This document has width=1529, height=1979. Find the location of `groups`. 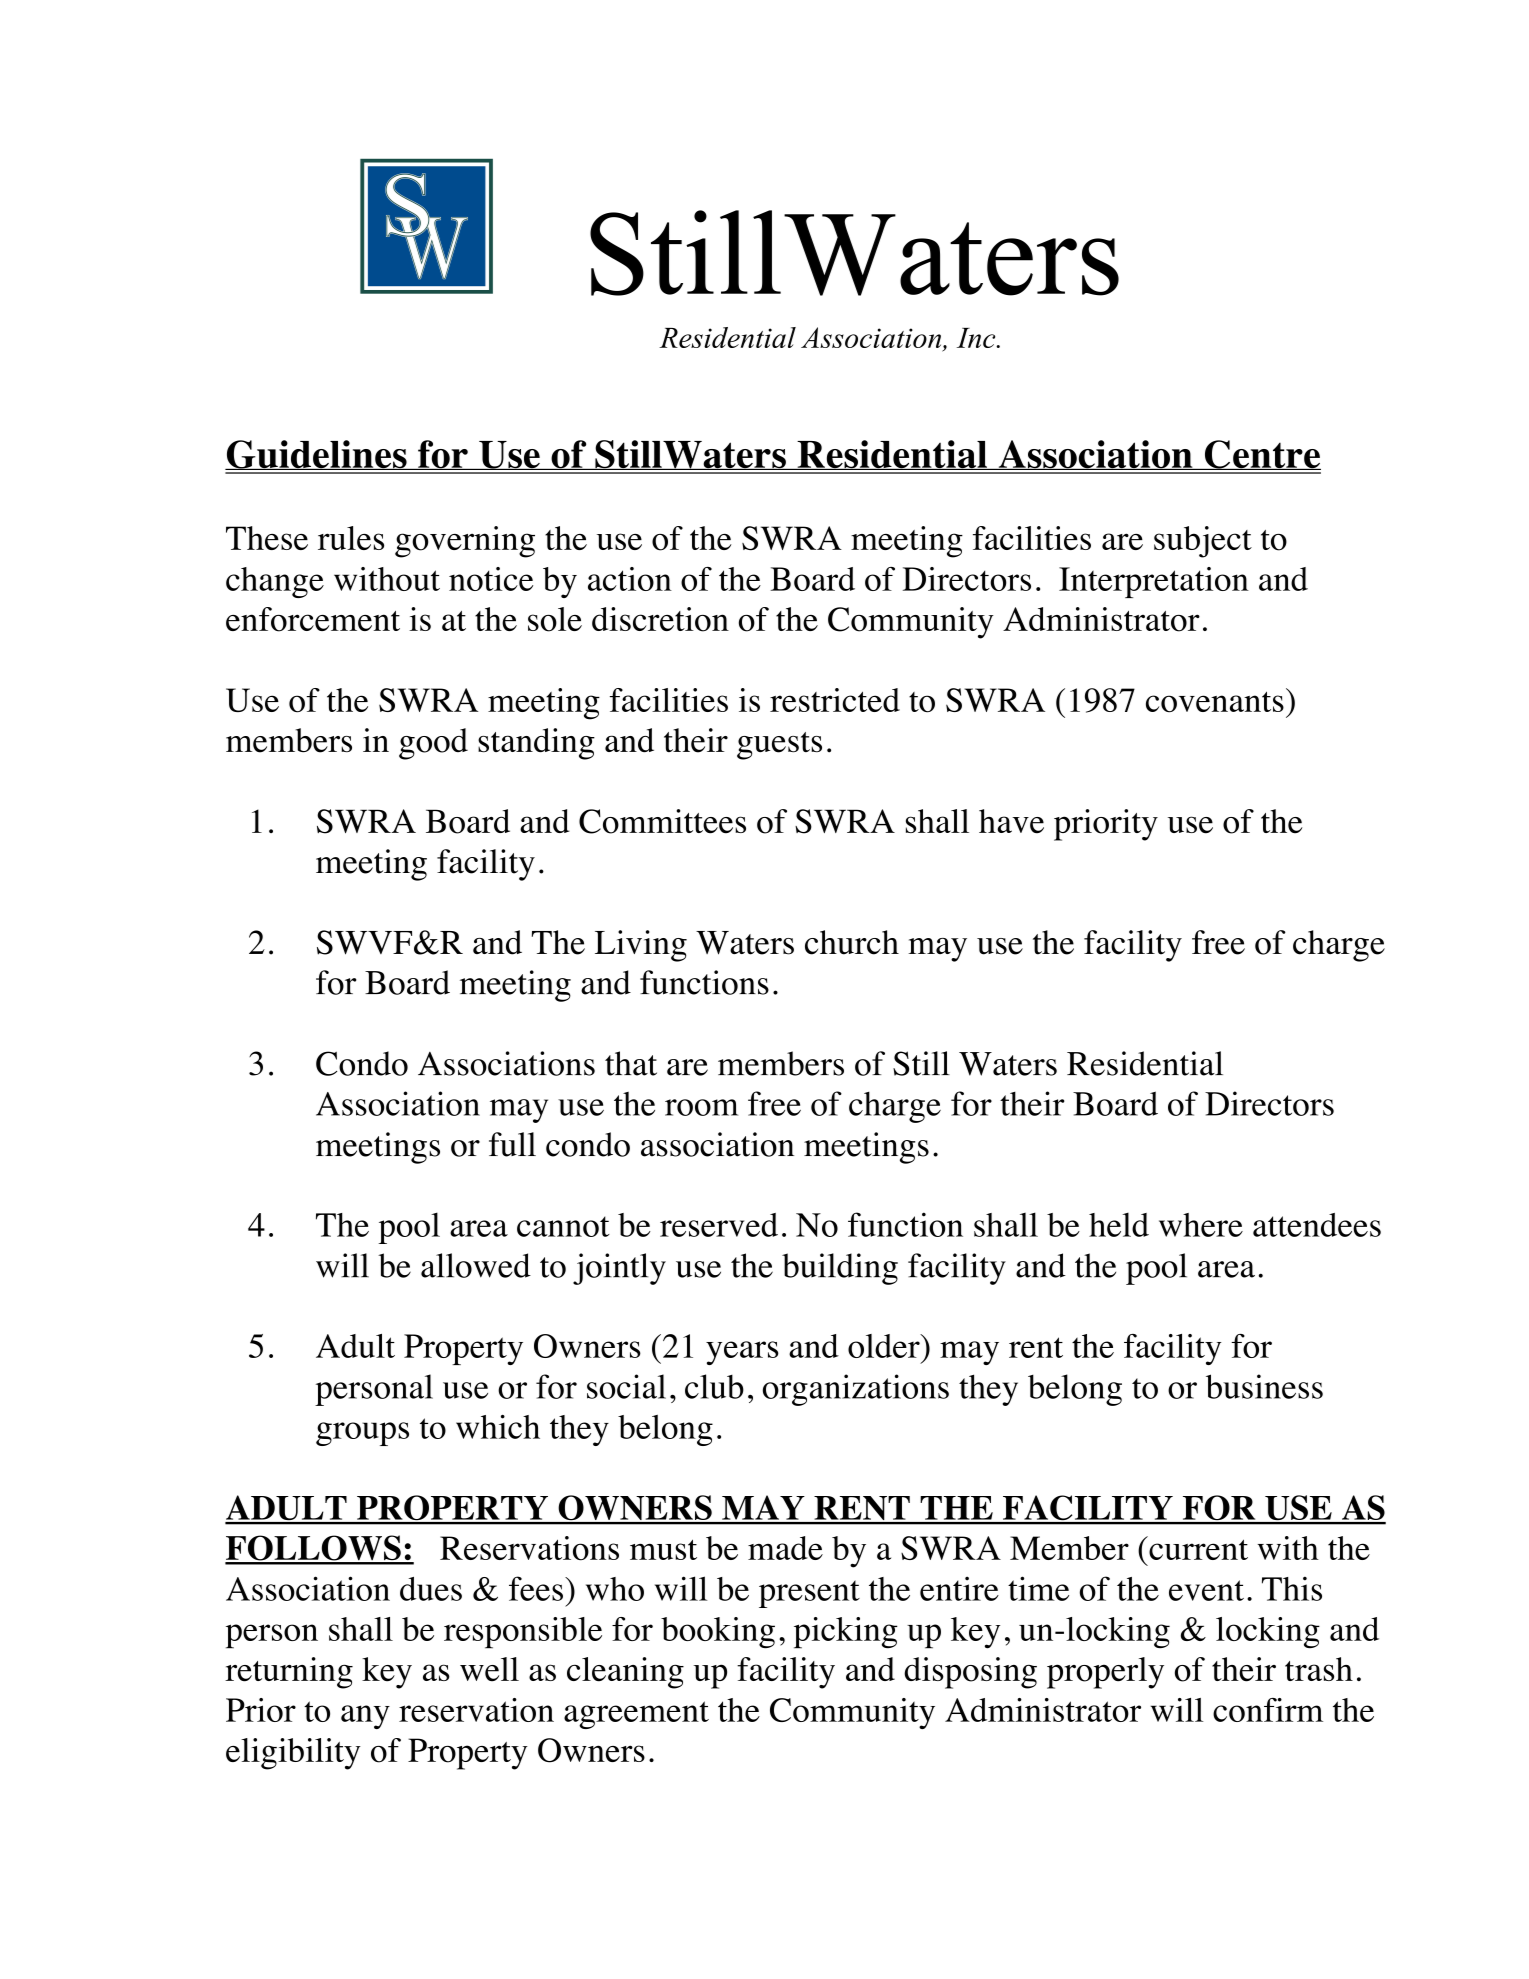

groups is located at coordinates (362, 1434).
